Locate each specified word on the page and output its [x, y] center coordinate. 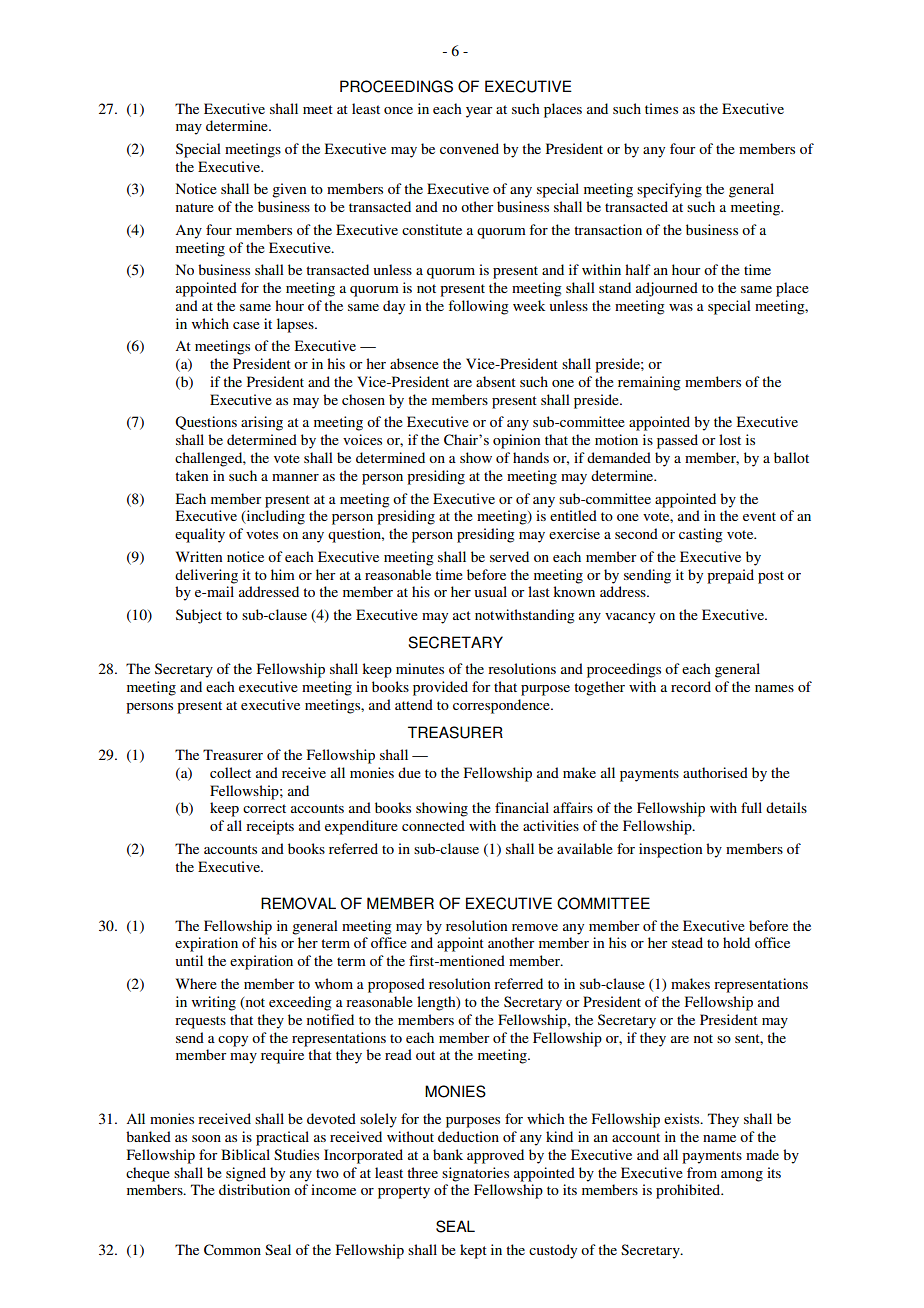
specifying [669, 190]
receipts [270, 827]
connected [433, 825]
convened [469, 148]
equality [200, 535]
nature [195, 207]
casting [701, 535]
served [509, 556]
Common [232, 1250]
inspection [670, 850]
